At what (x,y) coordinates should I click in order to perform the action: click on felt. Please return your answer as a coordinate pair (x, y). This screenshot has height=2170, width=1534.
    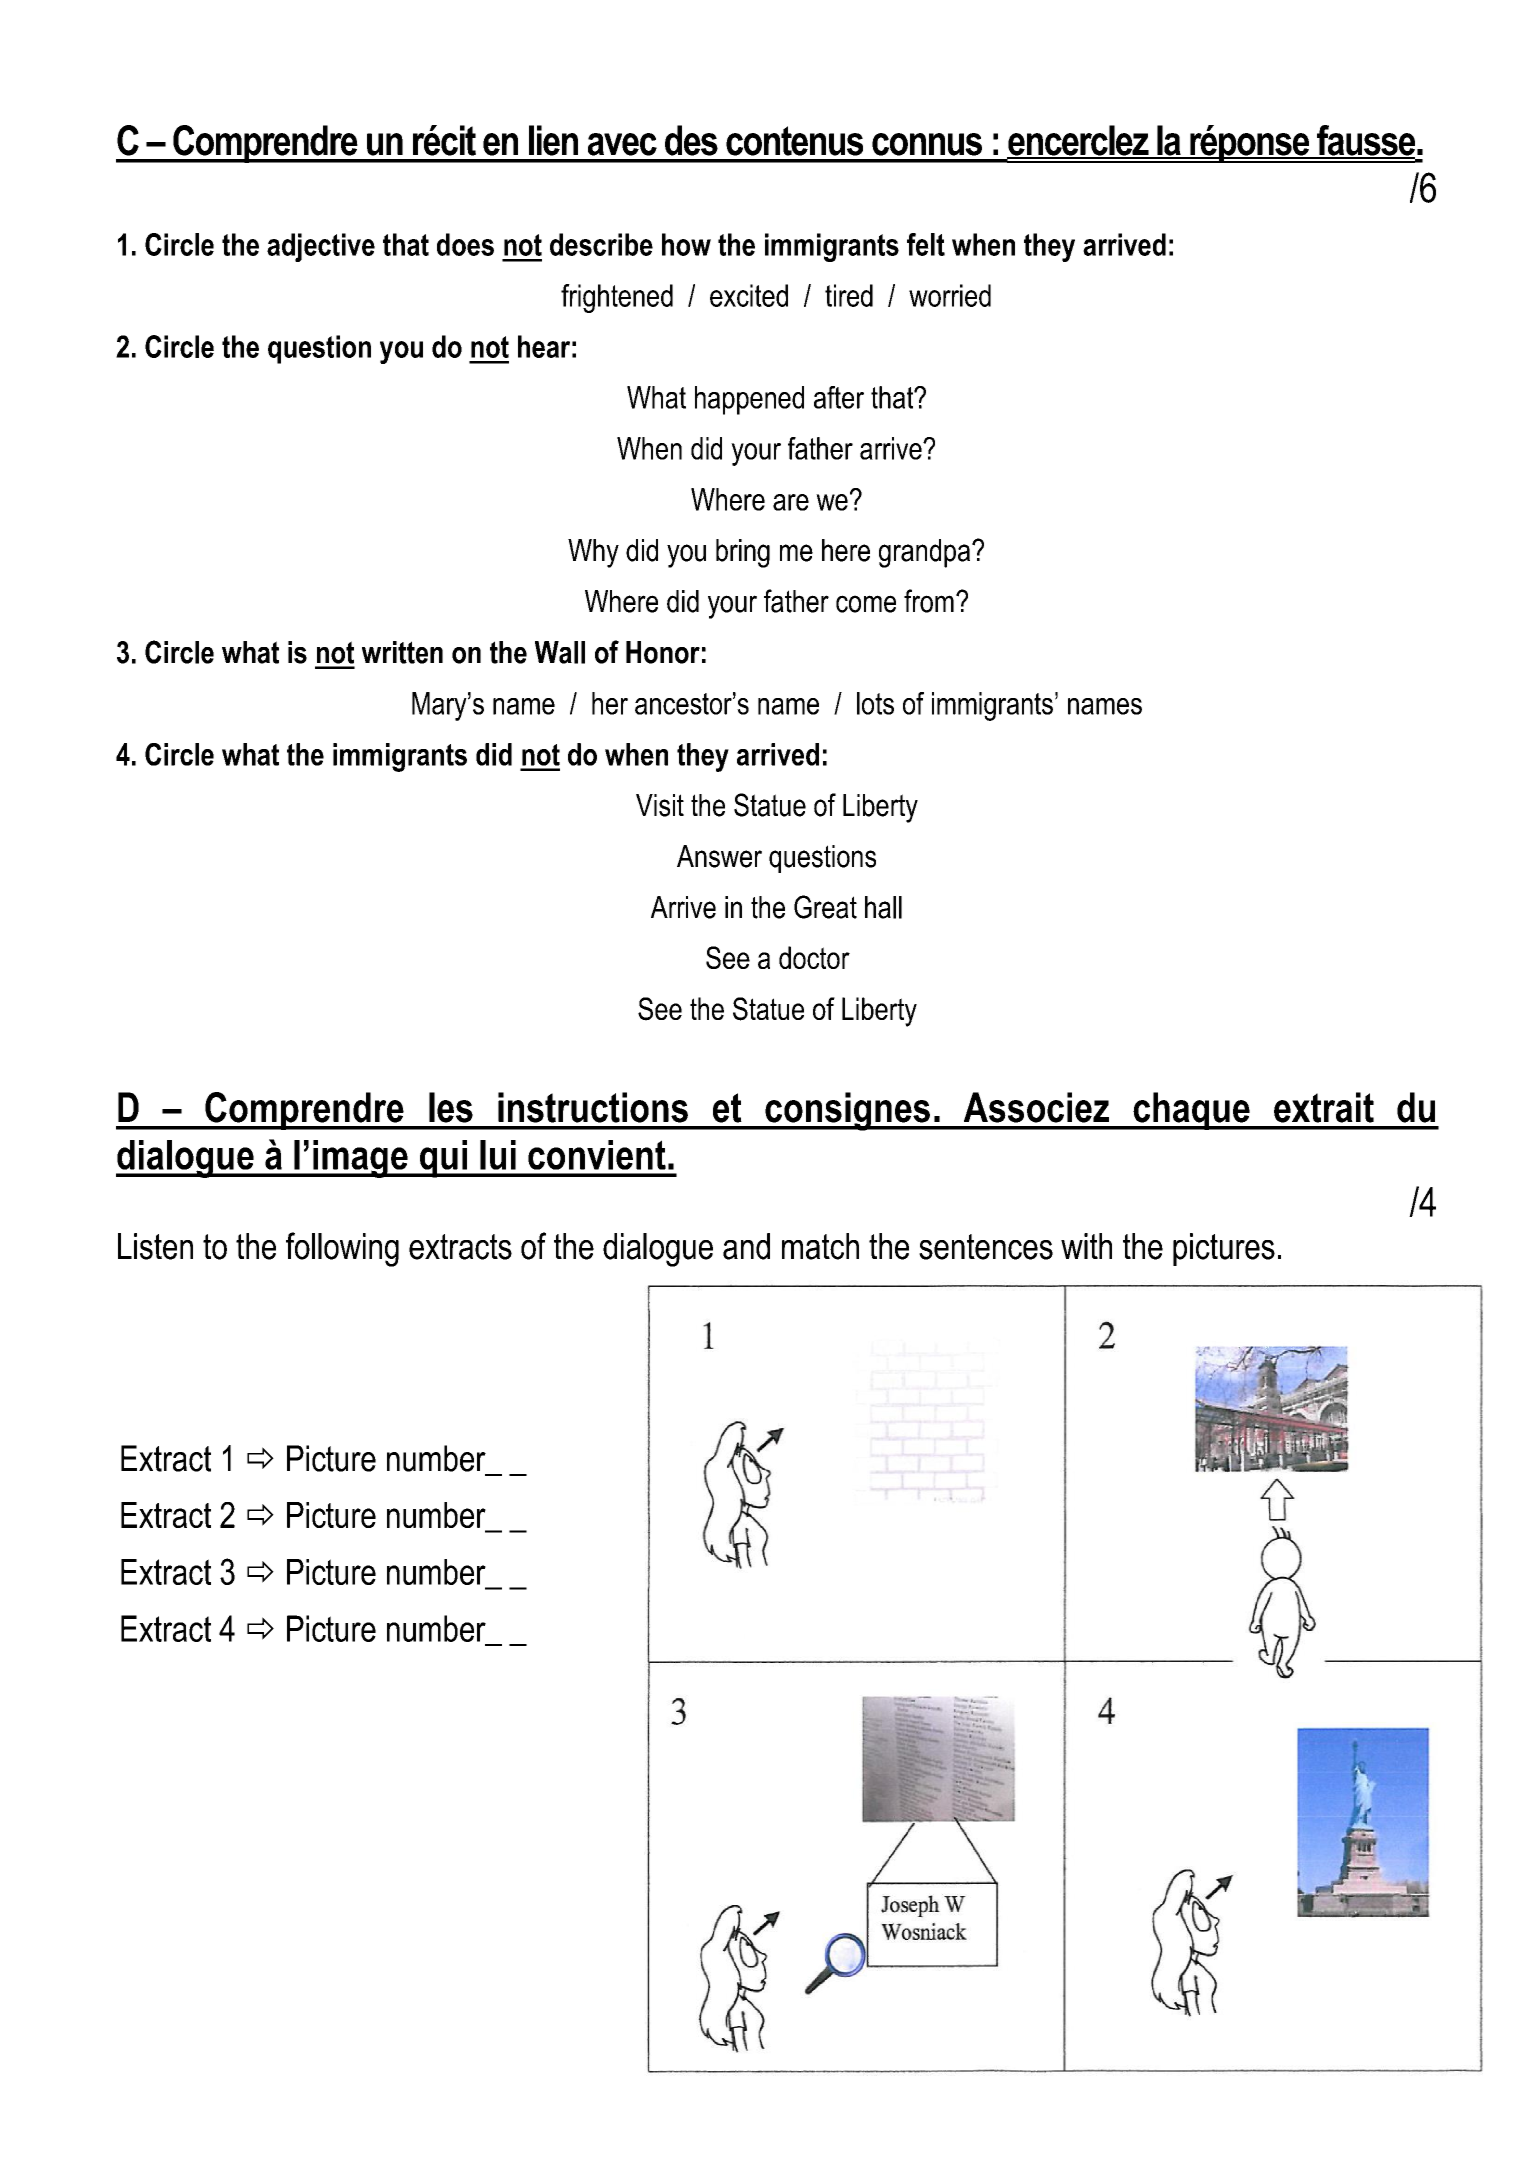
    Looking at the image, I should click on (926, 244).
